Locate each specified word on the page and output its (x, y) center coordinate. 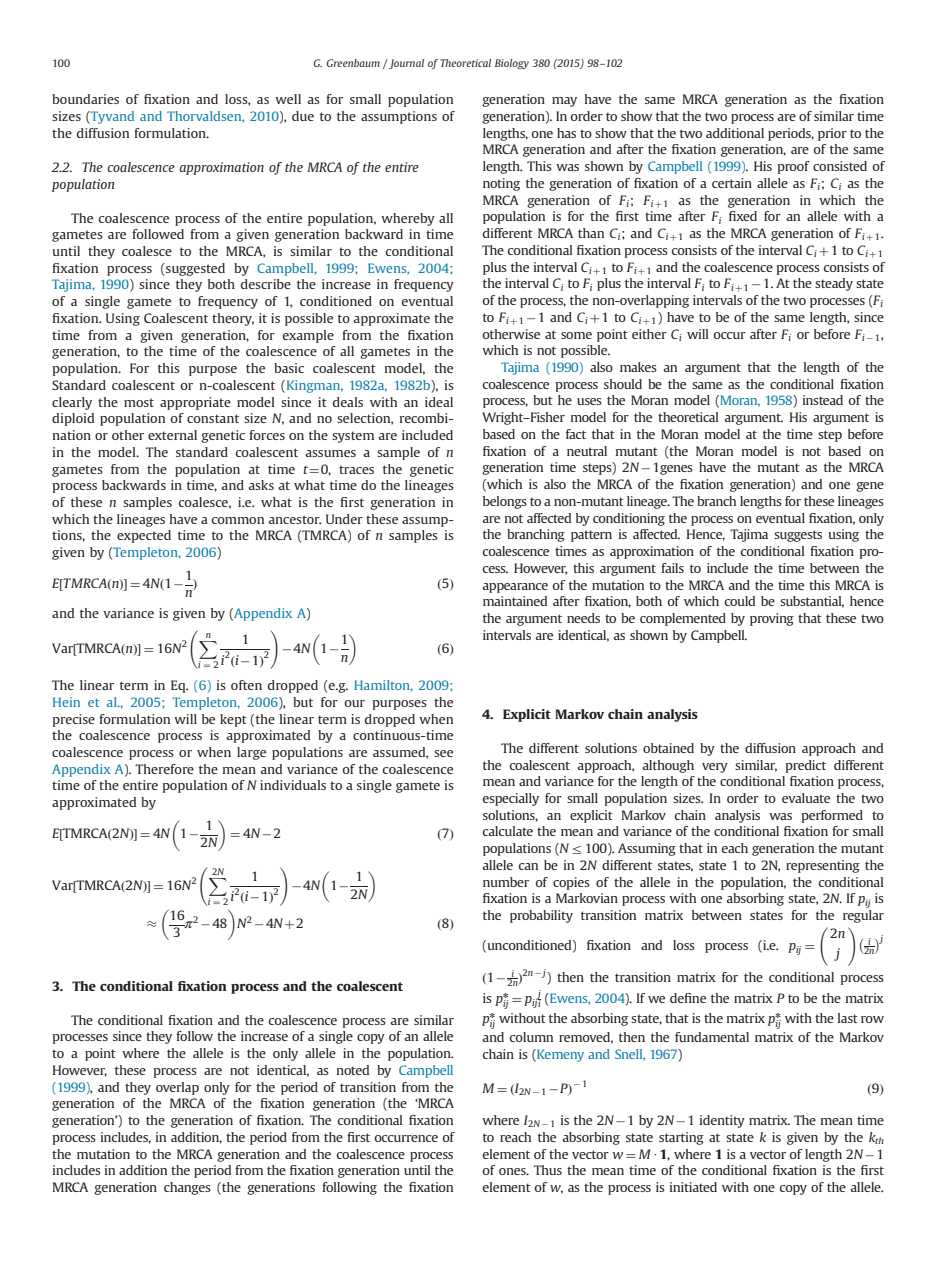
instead (823, 400)
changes (187, 1188)
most (139, 402)
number (506, 882)
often (246, 685)
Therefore (164, 769)
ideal (439, 402)
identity (722, 1121)
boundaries (85, 99)
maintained (515, 601)
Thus (548, 1170)
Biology (512, 64)
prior (832, 134)
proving (772, 619)
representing (823, 866)
